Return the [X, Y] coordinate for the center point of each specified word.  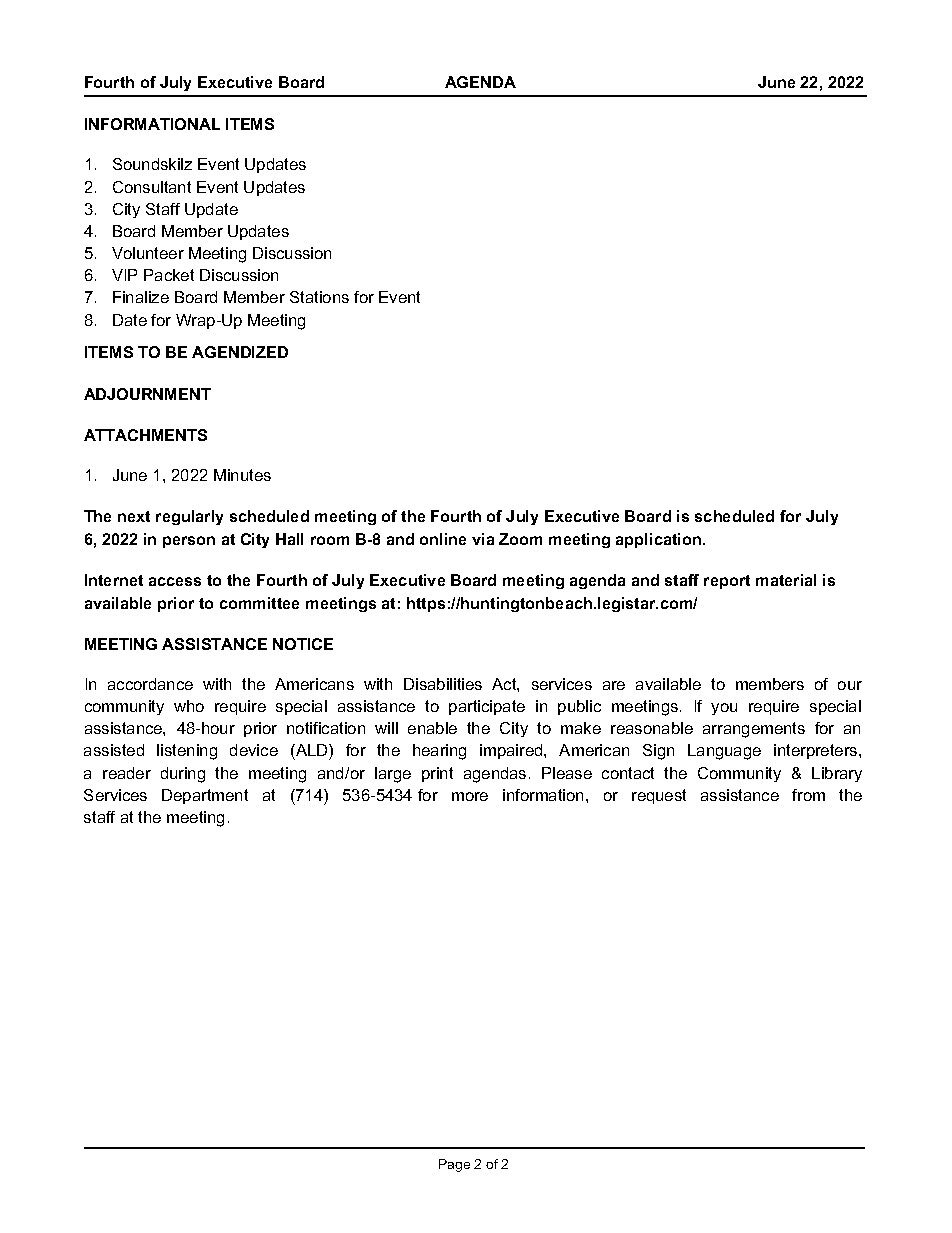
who [189, 706]
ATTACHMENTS [145, 435]
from [808, 795]
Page [454, 1165]
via [483, 539]
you [724, 709]
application [658, 540]
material [786, 580]
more [470, 796]
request [659, 796]
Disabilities [443, 684]
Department [205, 796]
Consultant [152, 187]
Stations [319, 297]
